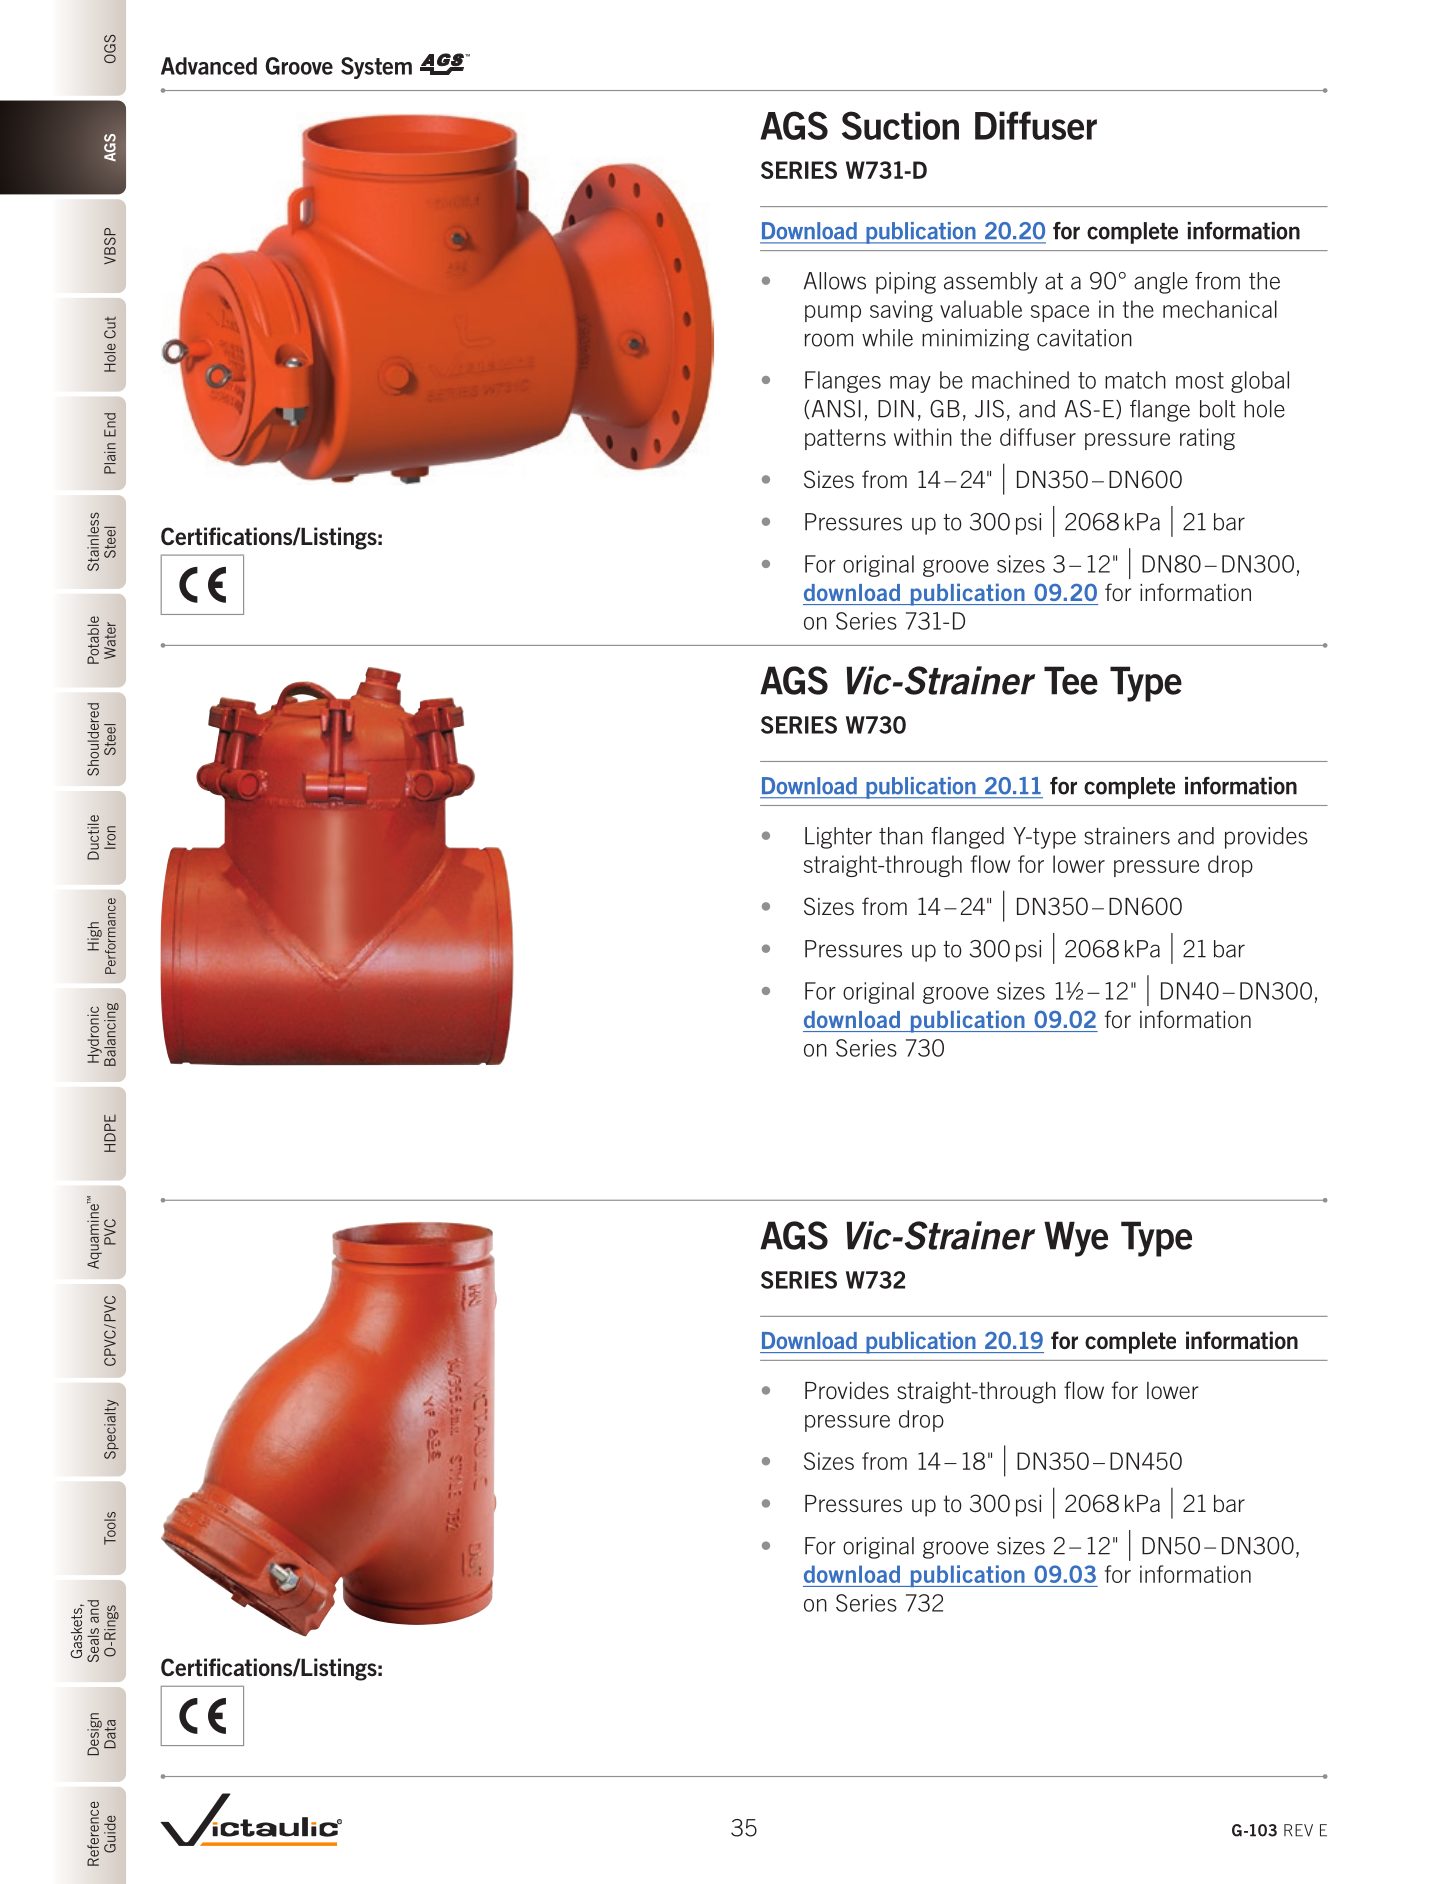 This screenshot has width=1456, height=1884. I want to click on angle, so click(1161, 283).
